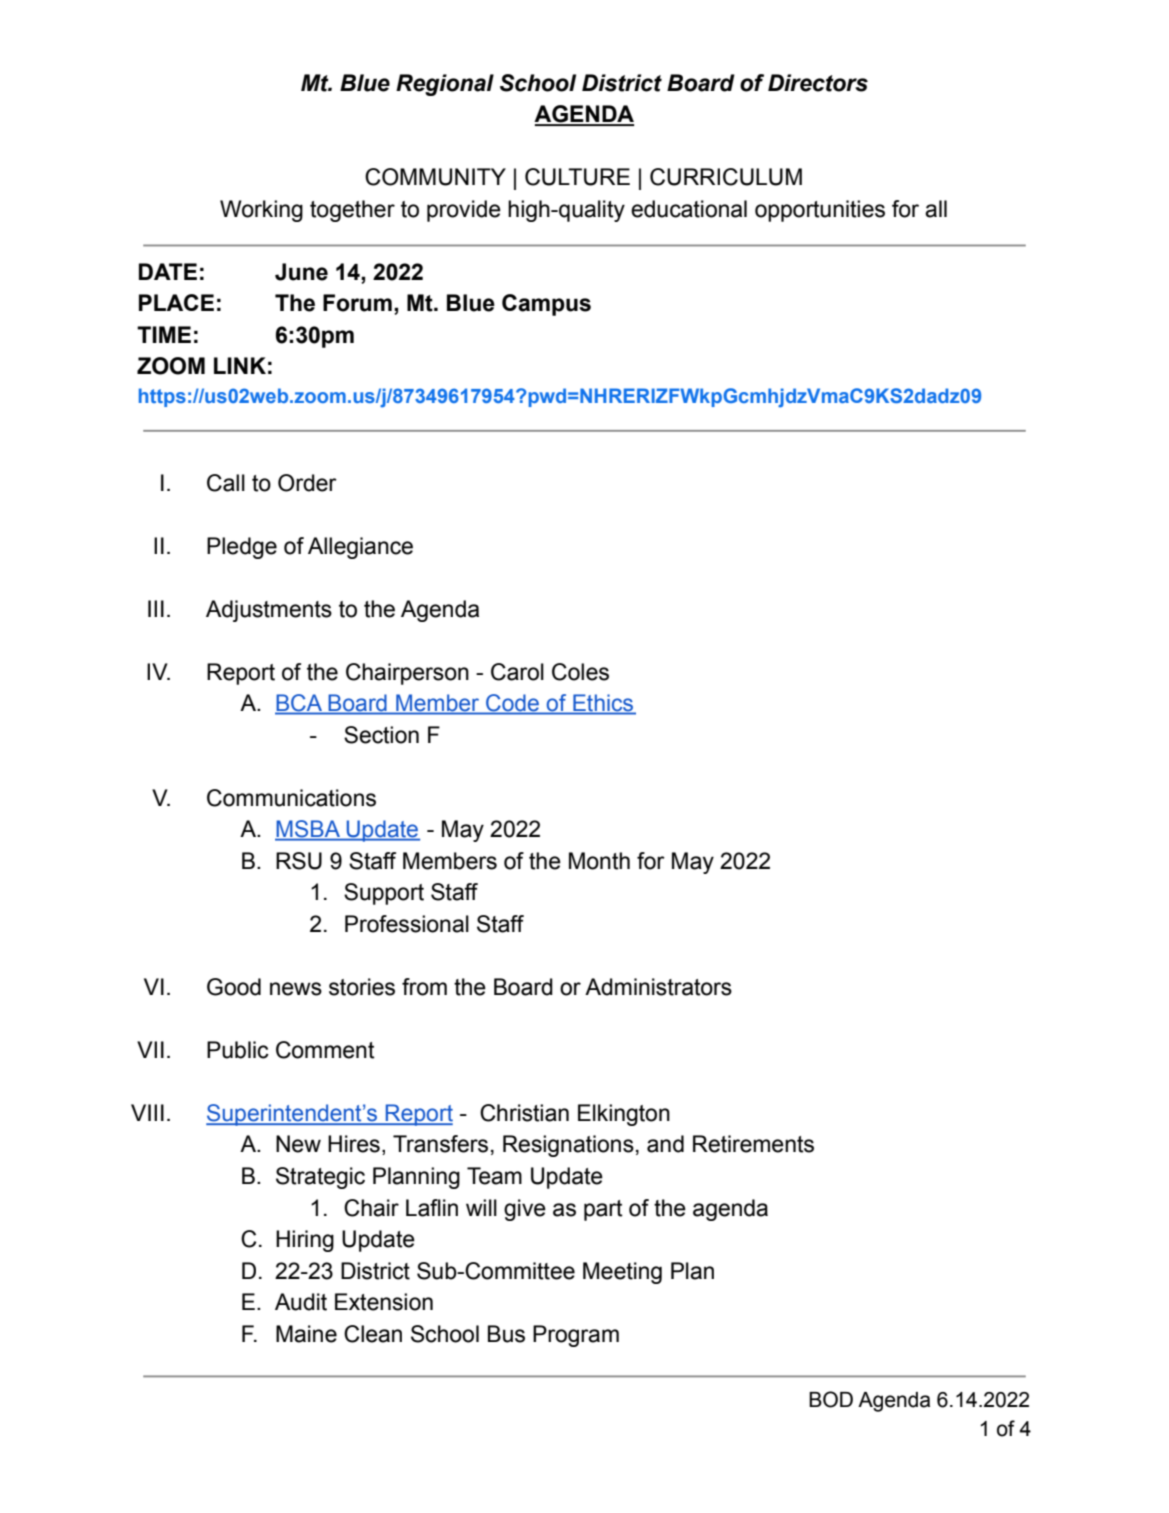 The width and height of the screenshot is (1169, 1513). I want to click on Pledge, so click(242, 548).
